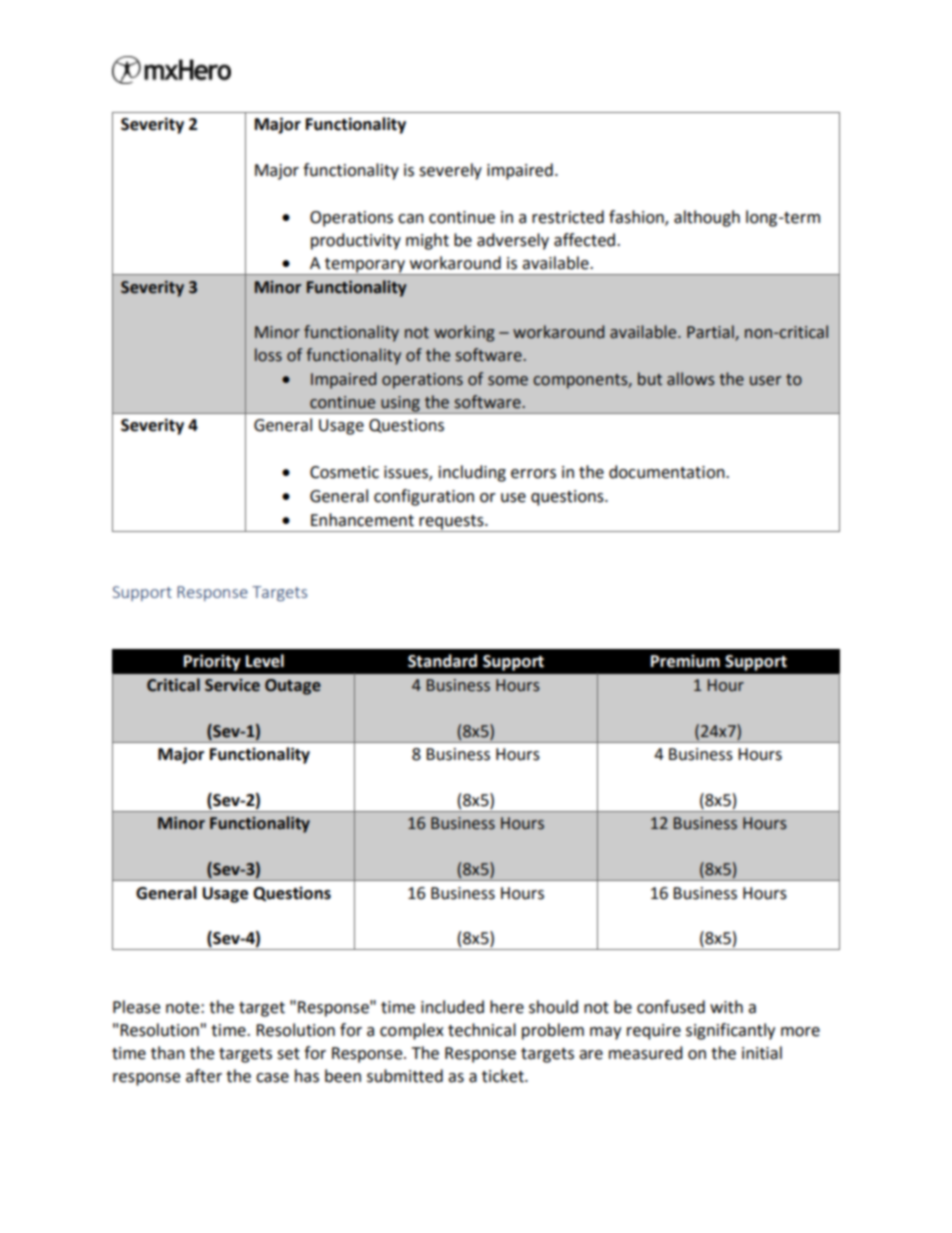 This screenshot has height=1233, width=952. What do you see at coordinates (482, 1030) in the screenshot?
I see `technical` at bounding box center [482, 1030].
